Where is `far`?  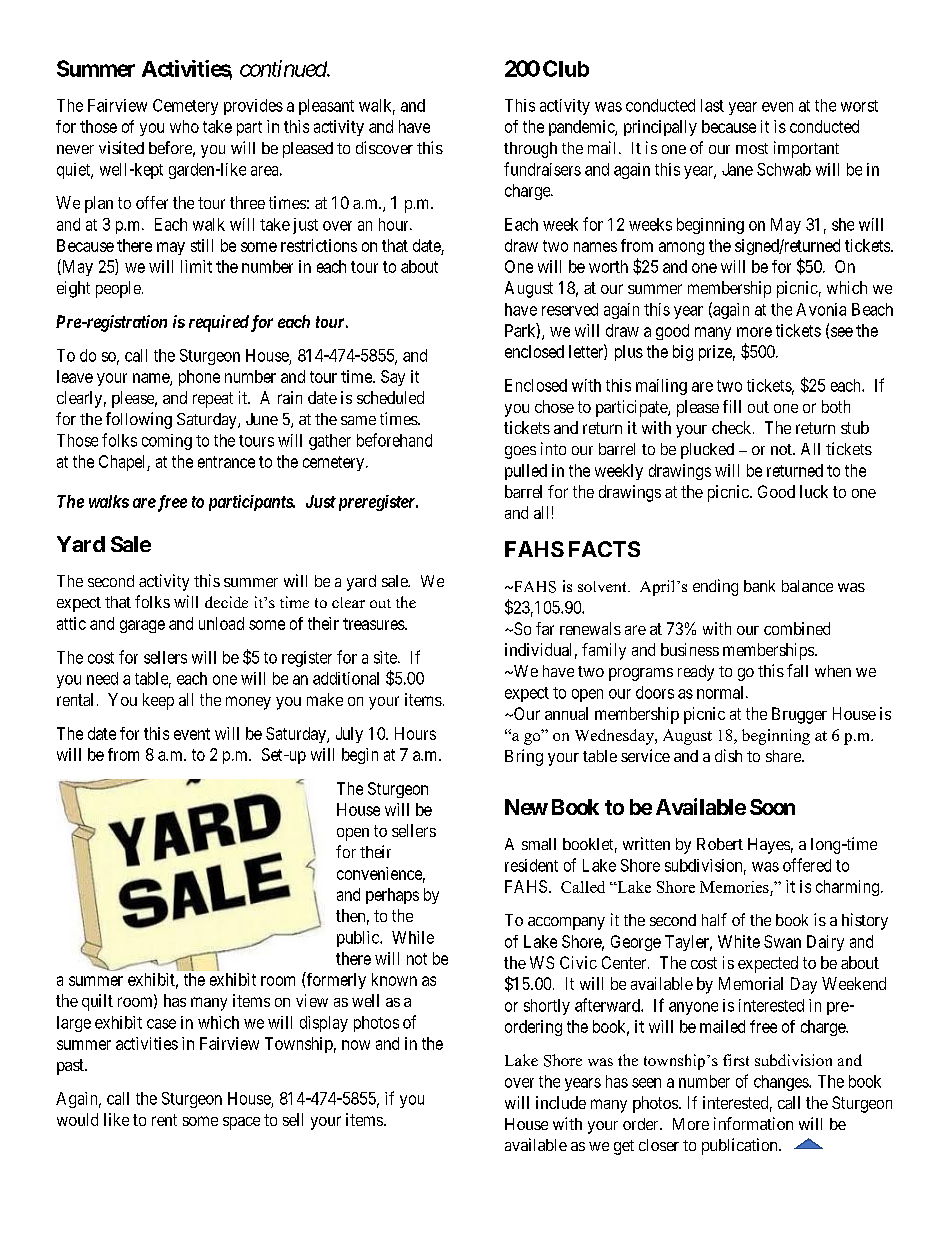
far is located at coordinates (545, 628).
